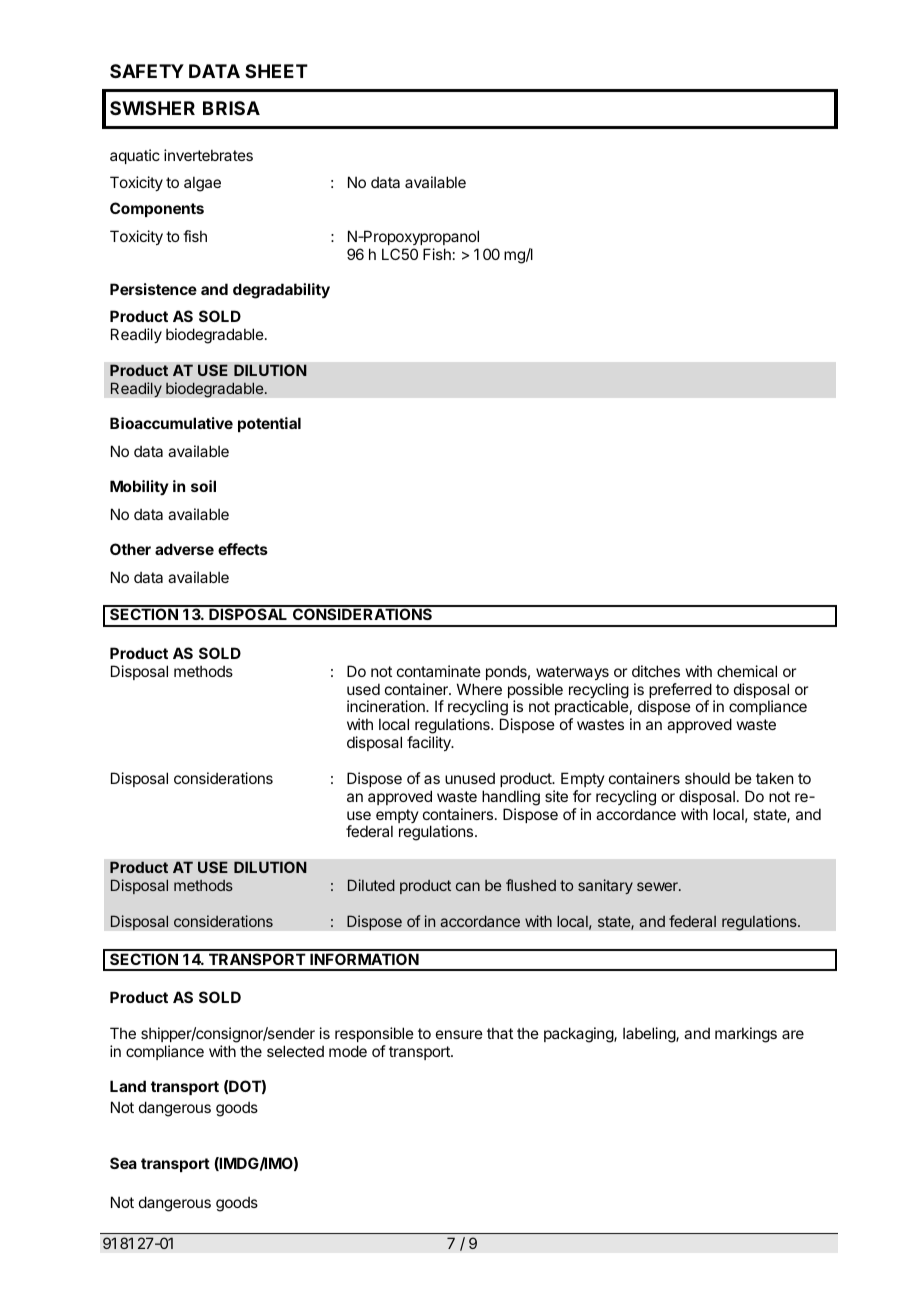  Describe the element at coordinates (746, 1035) in the screenshot. I see `markings` at that location.
